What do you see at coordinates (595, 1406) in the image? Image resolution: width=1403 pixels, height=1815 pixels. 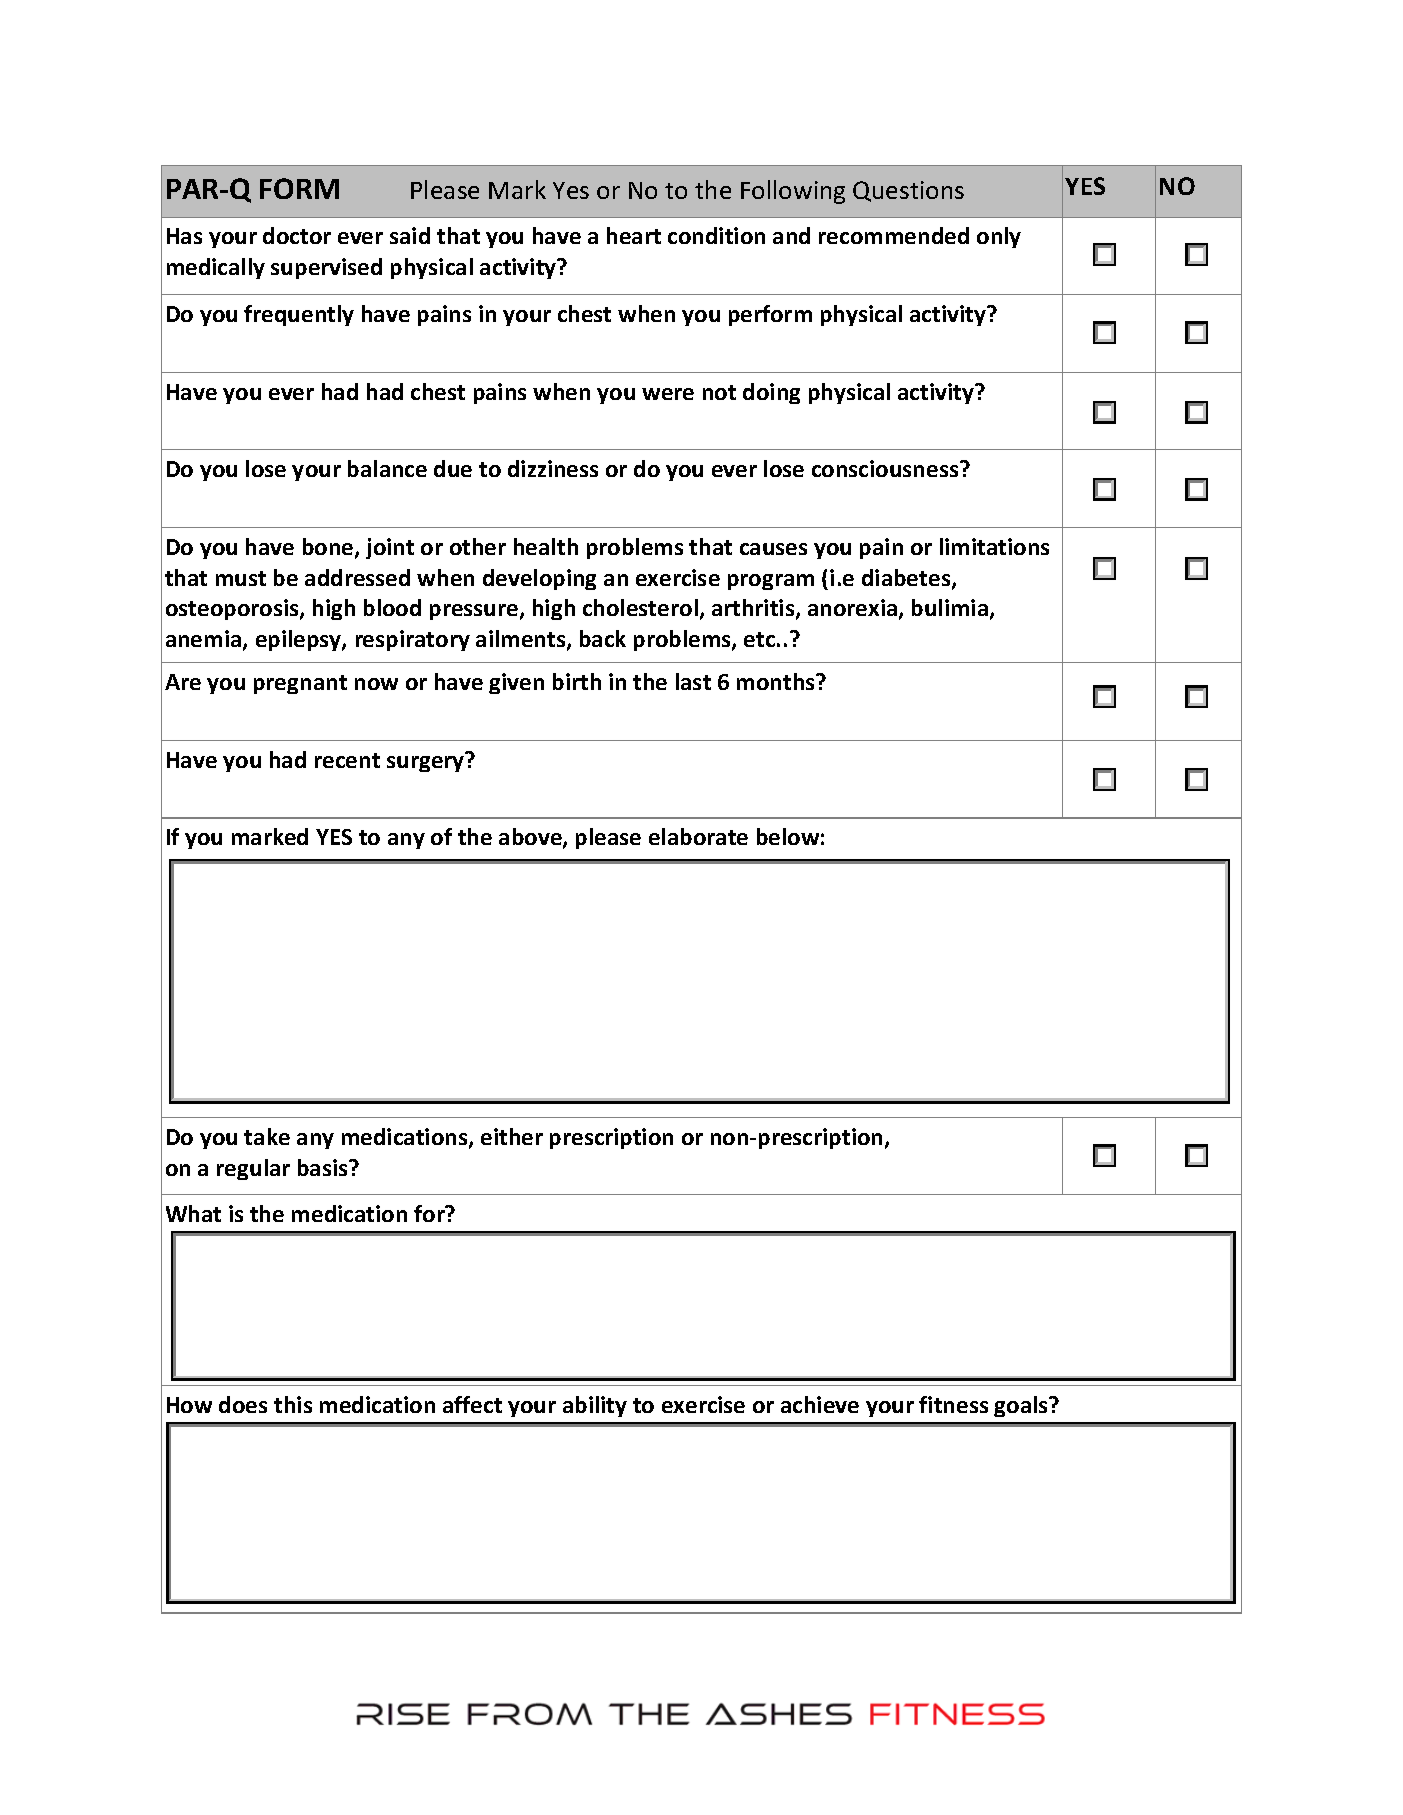 I see `ability` at bounding box center [595, 1406].
